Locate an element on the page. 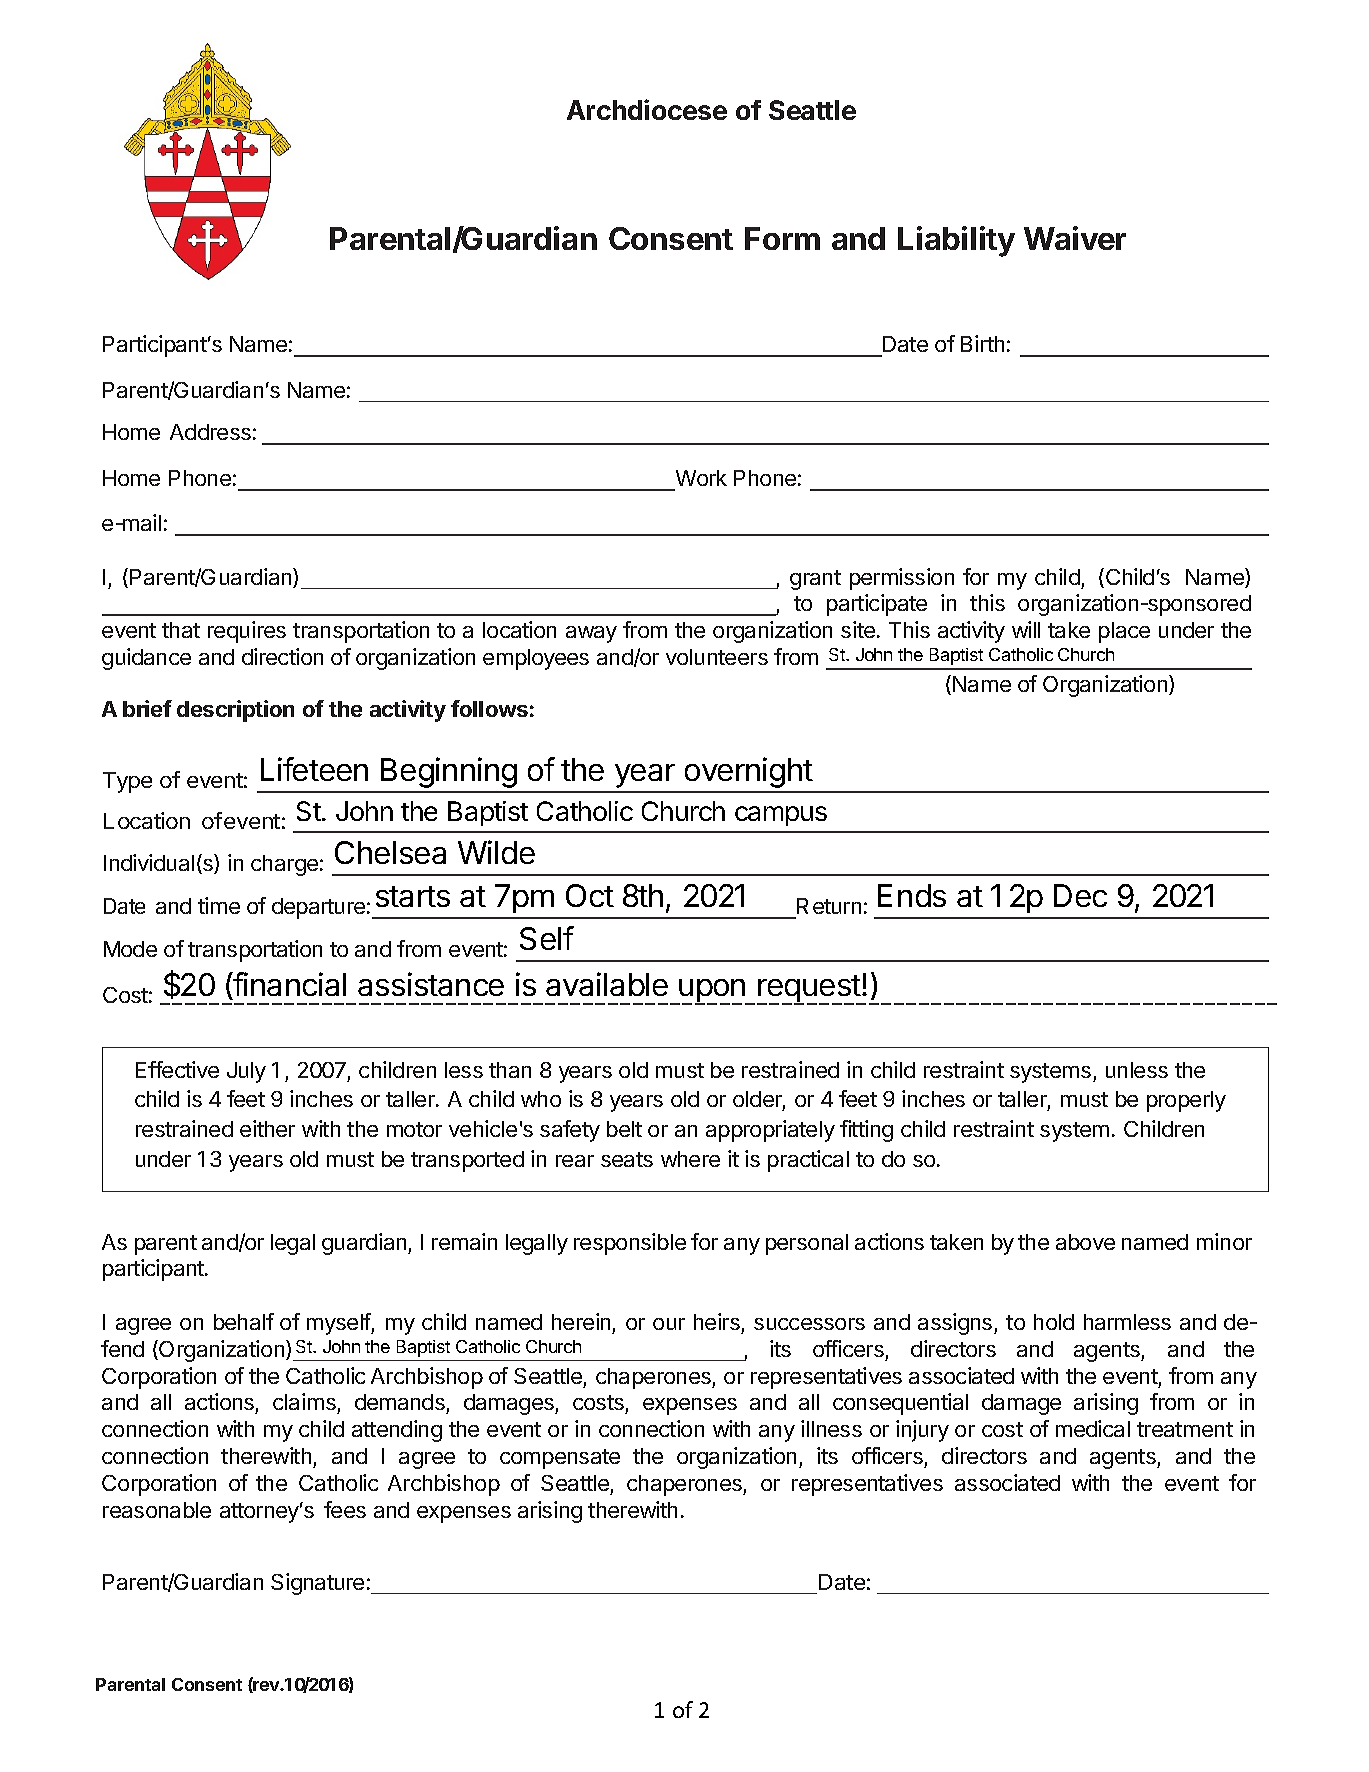 This page has height=1772, width=1369. compensate is located at coordinates (560, 1459).
